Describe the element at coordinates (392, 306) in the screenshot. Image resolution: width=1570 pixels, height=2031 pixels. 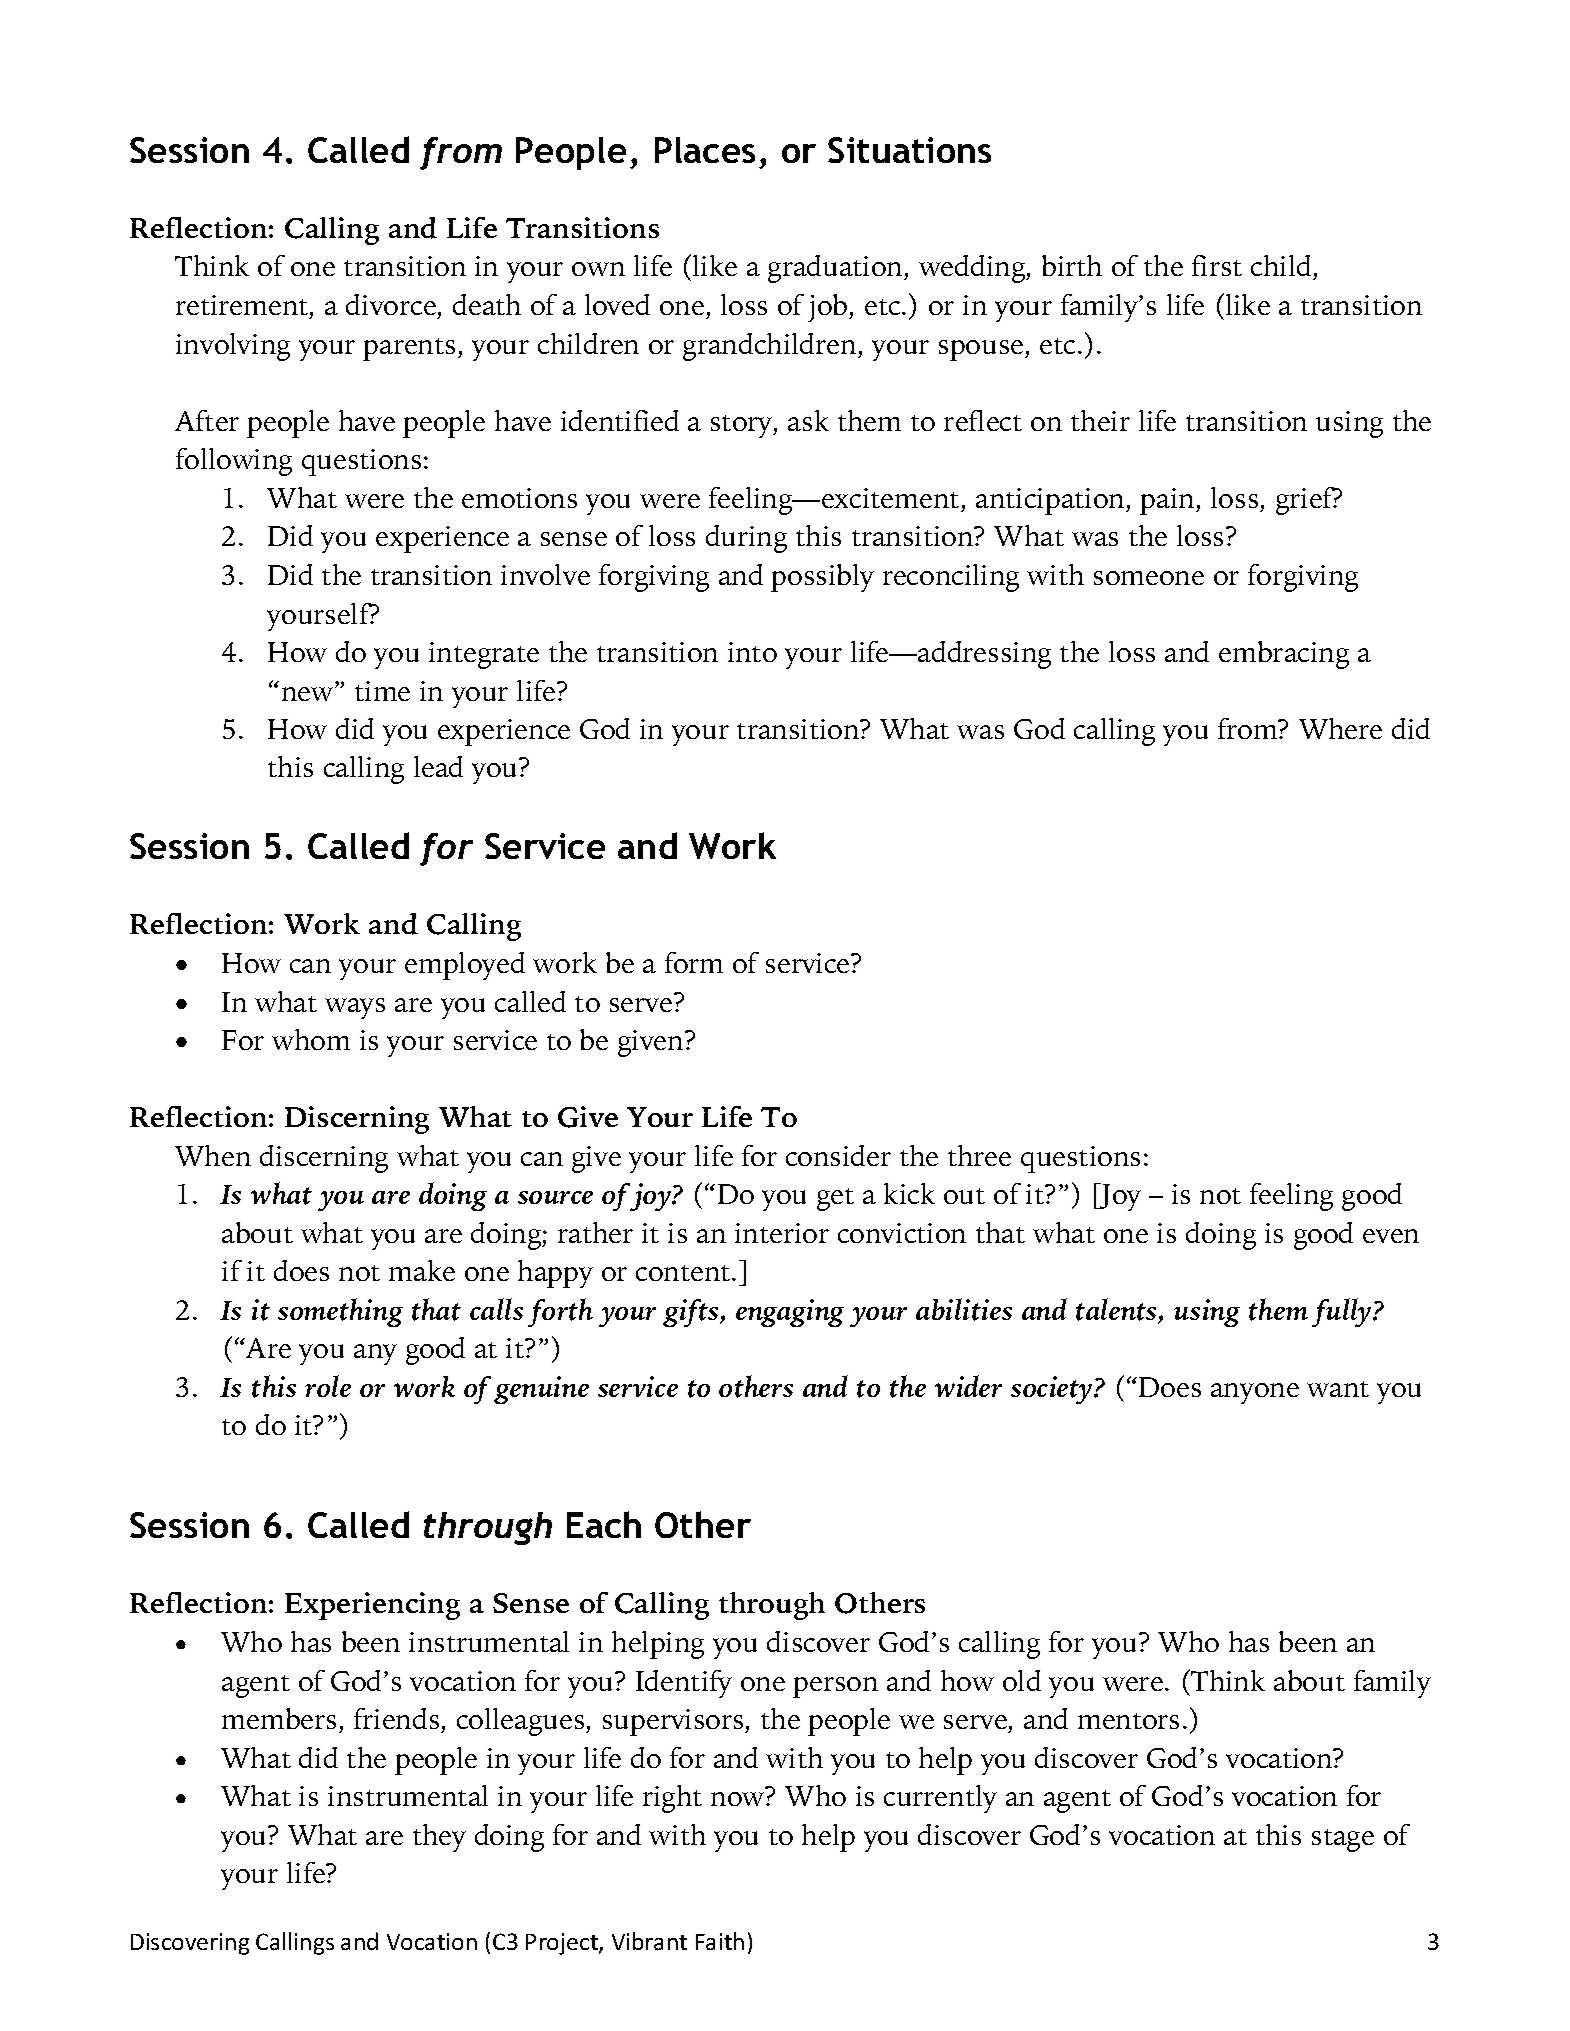
I see `divorce` at that location.
